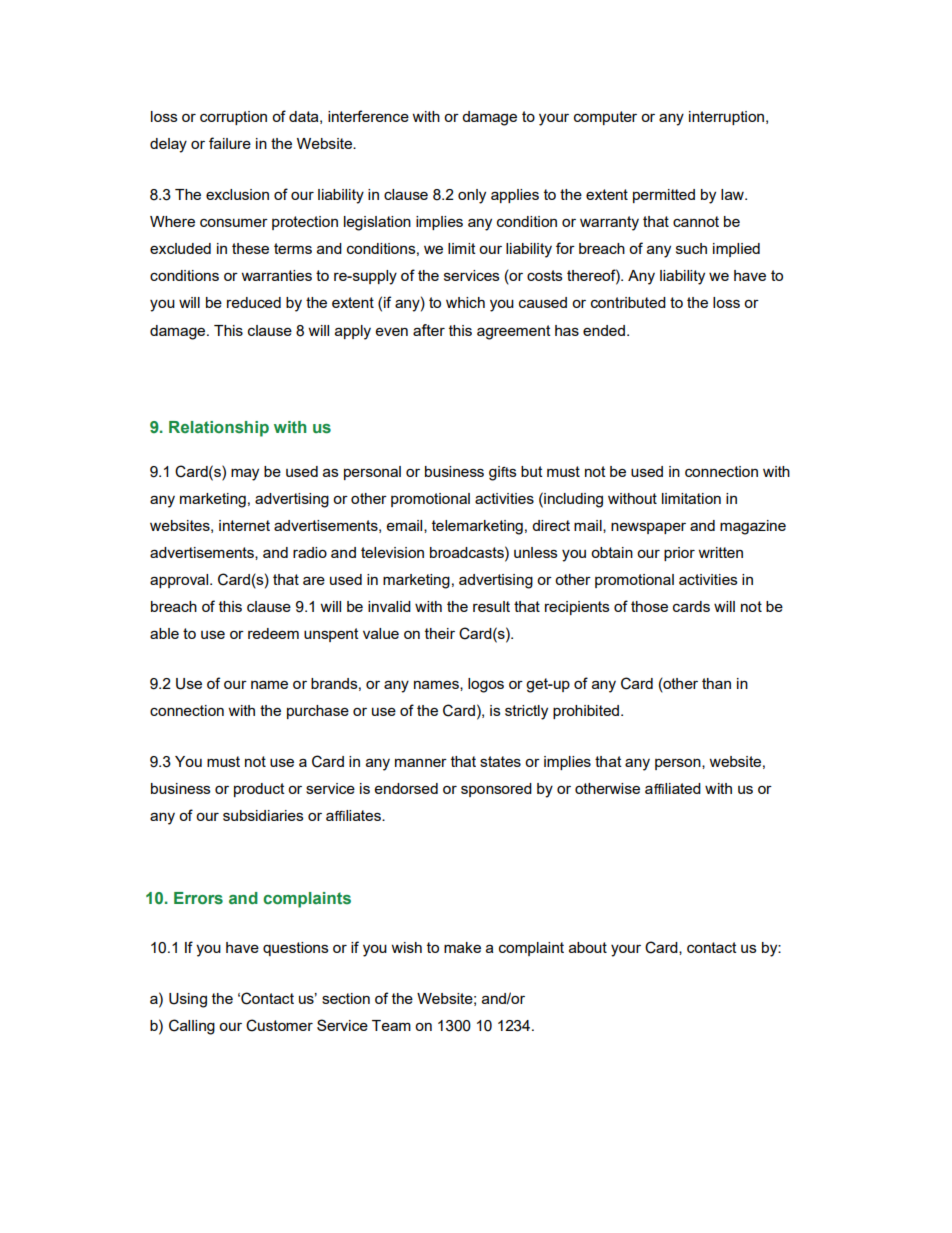 The width and height of the document is (952, 1233). I want to click on product, so click(259, 790).
